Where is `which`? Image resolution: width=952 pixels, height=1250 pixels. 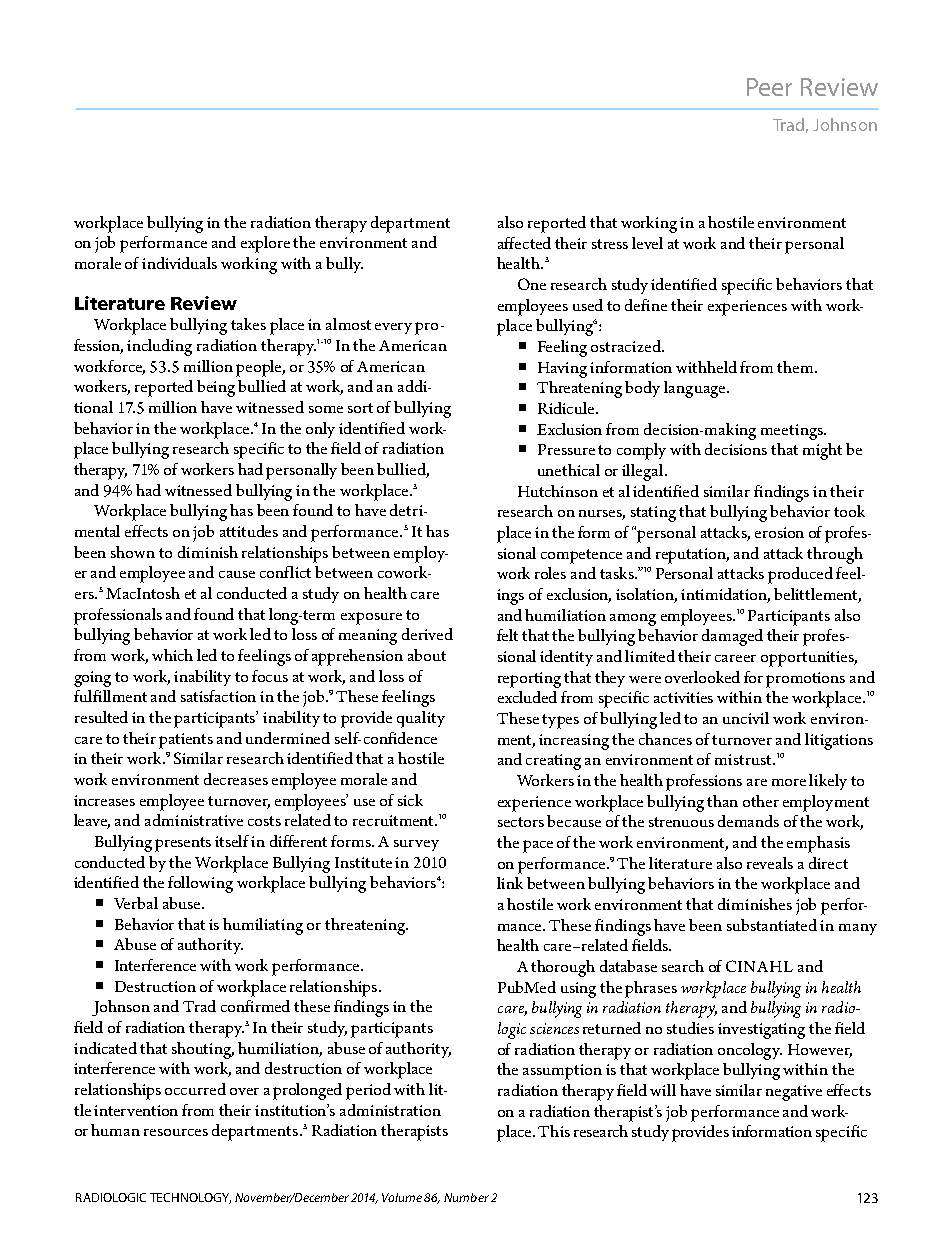 which is located at coordinates (172, 655).
